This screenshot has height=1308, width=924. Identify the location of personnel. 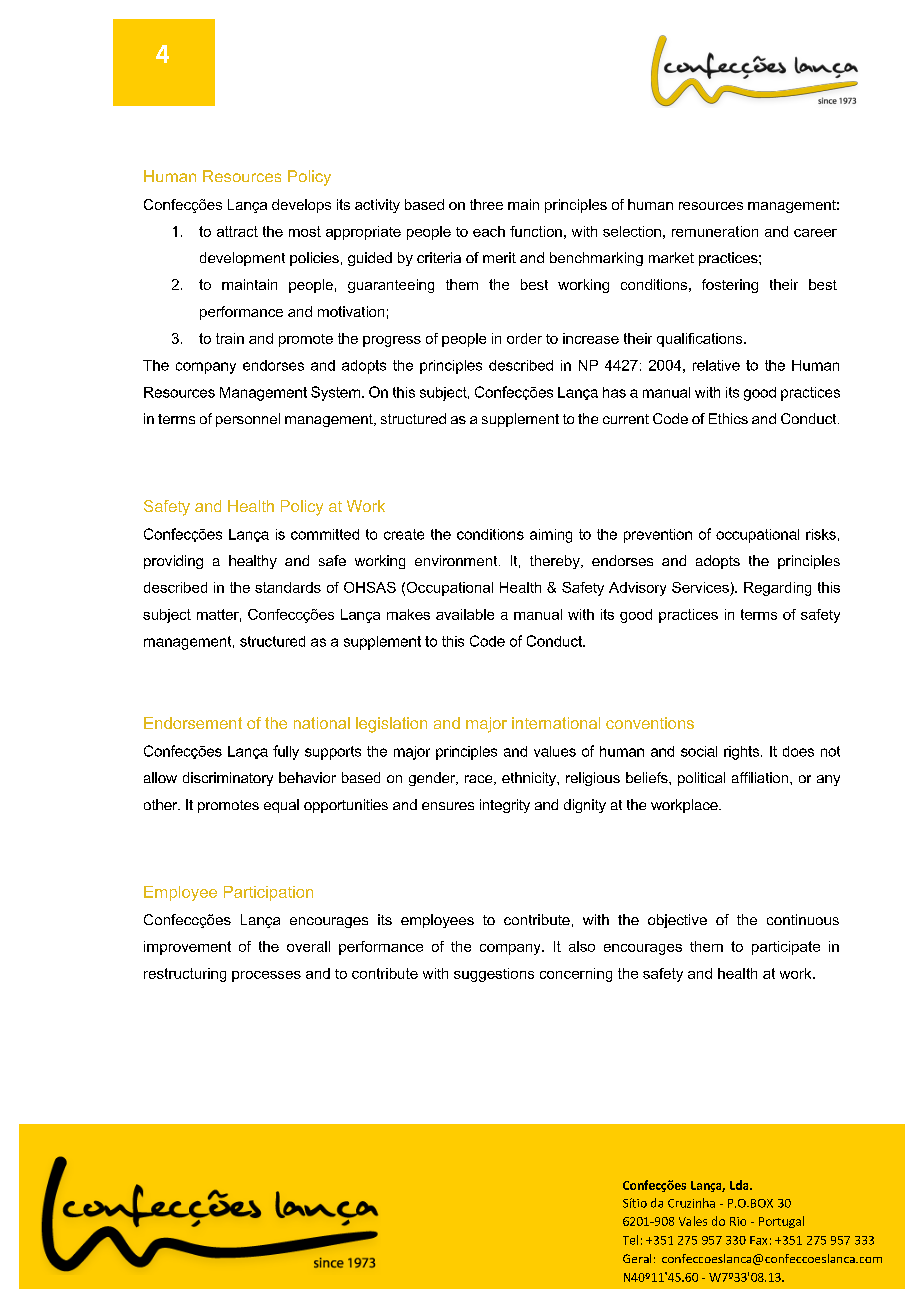
(248, 420).
